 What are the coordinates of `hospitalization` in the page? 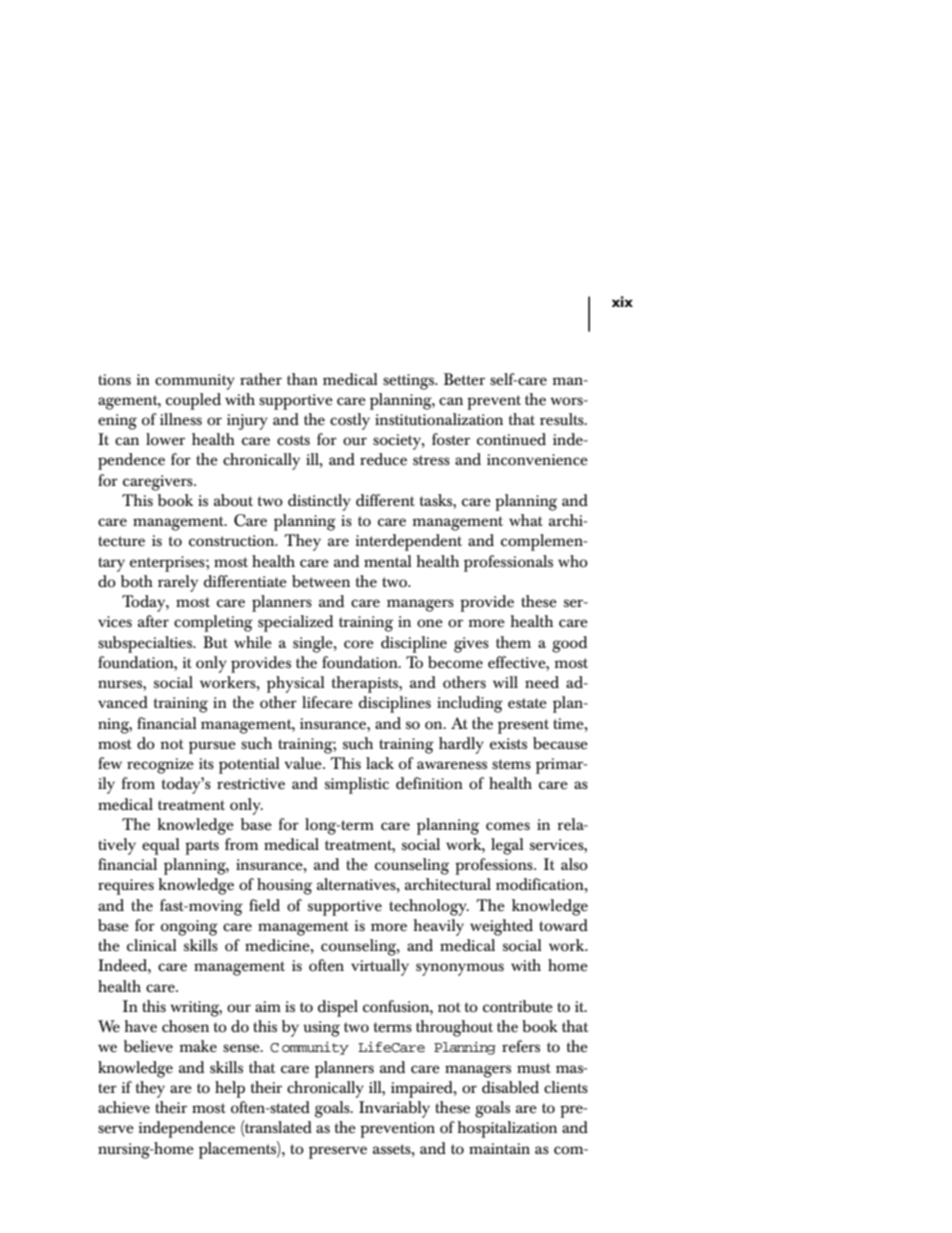 It's located at (507, 1129).
